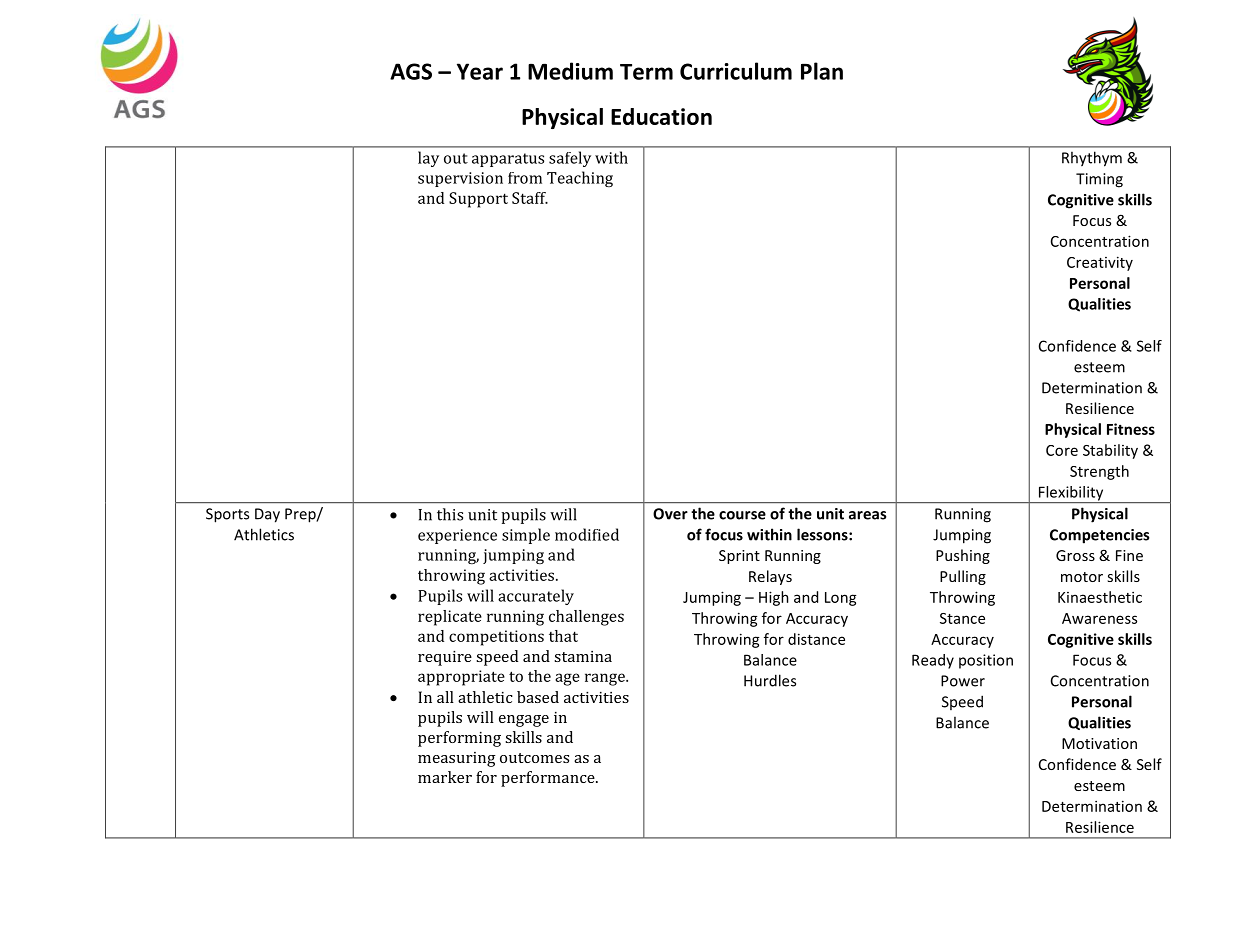 The height and width of the image is (952, 1233). What do you see at coordinates (1062, 450) in the image?
I see `Core` at bounding box center [1062, 450].
